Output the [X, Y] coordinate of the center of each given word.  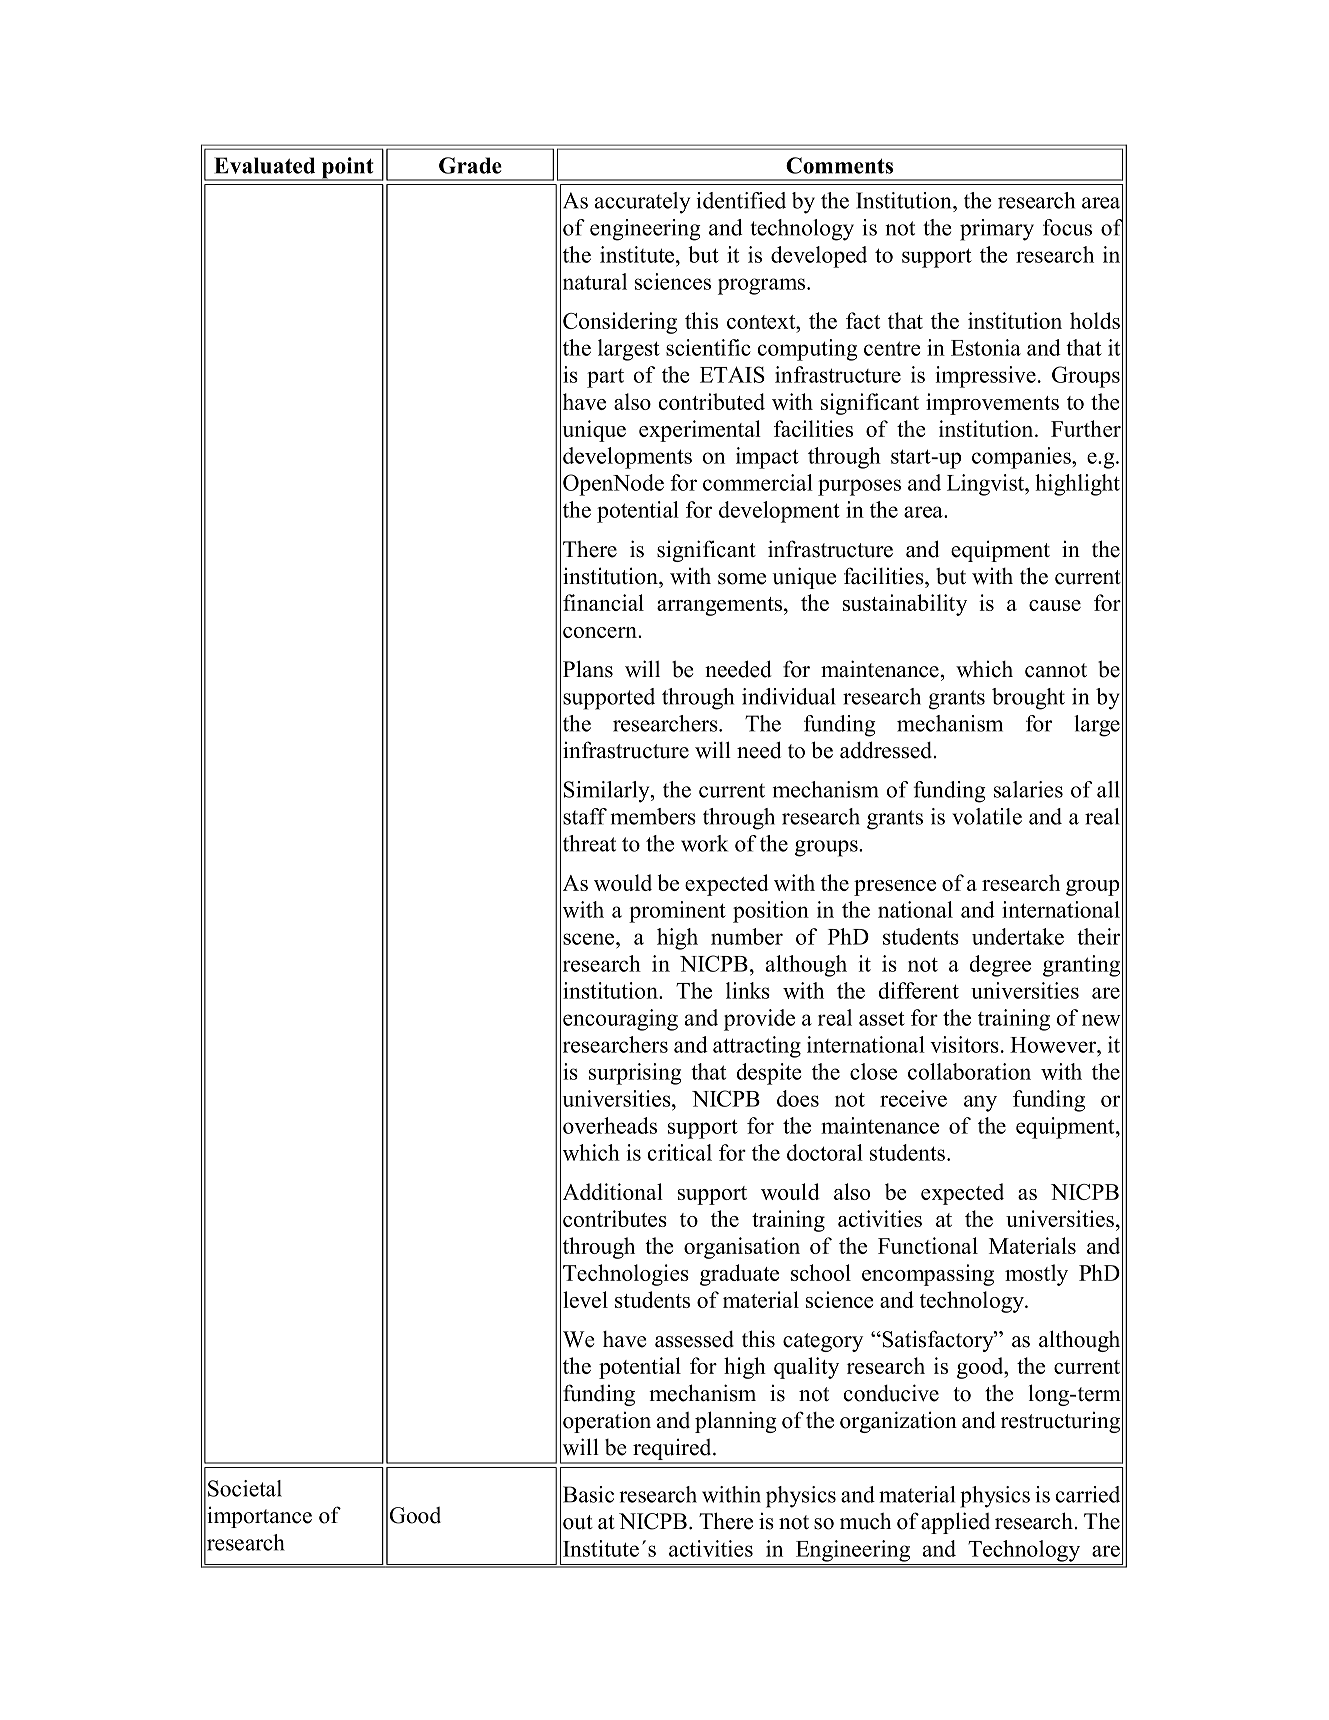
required [672, 1450]
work [704, 843]
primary [997, 230]
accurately [642, 203]
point [348, 169]
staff [585, 816]
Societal [245, 1488]
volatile [987, 816]
